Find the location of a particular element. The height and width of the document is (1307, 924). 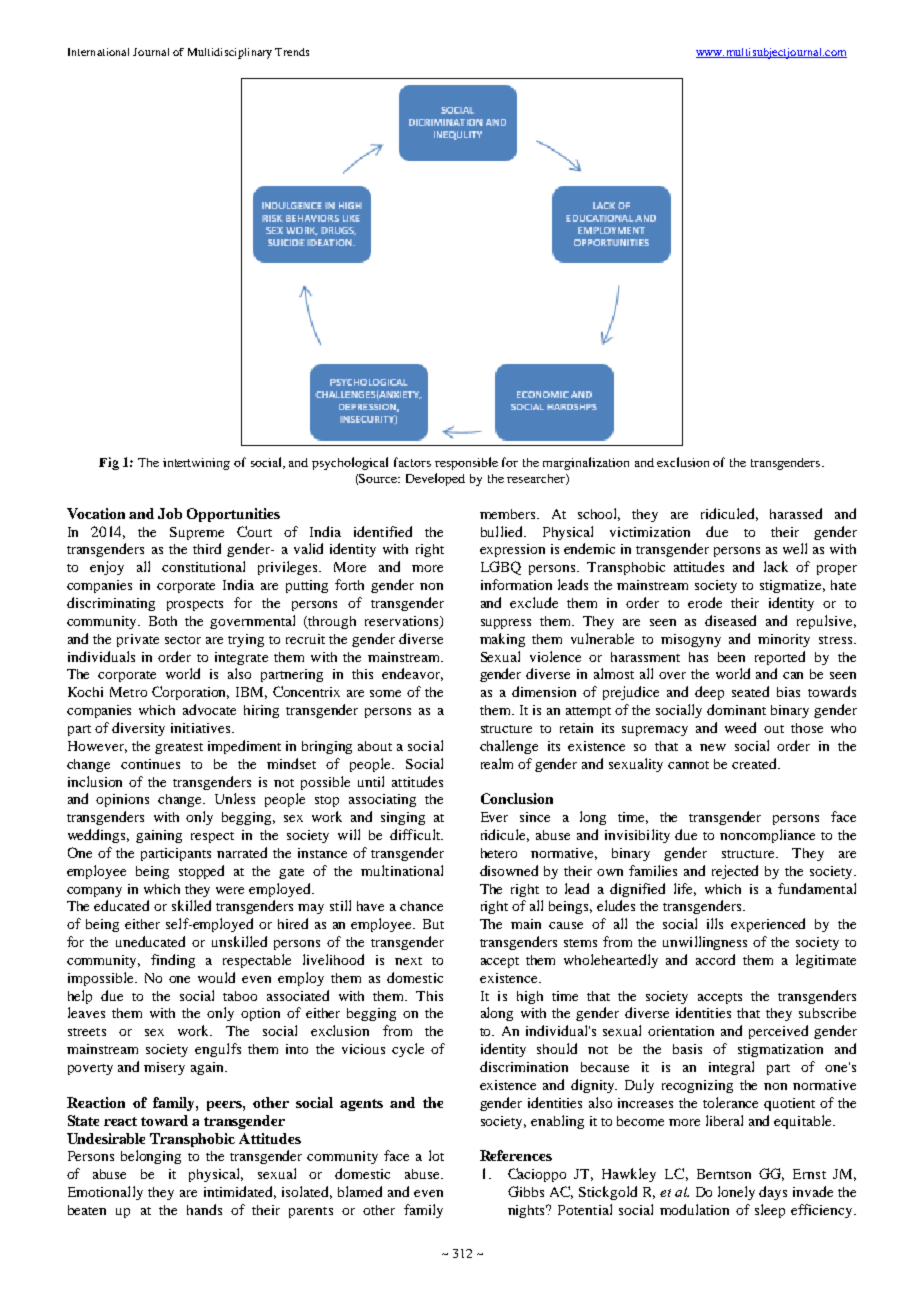

hands is located at coordinates (204, 1209).
